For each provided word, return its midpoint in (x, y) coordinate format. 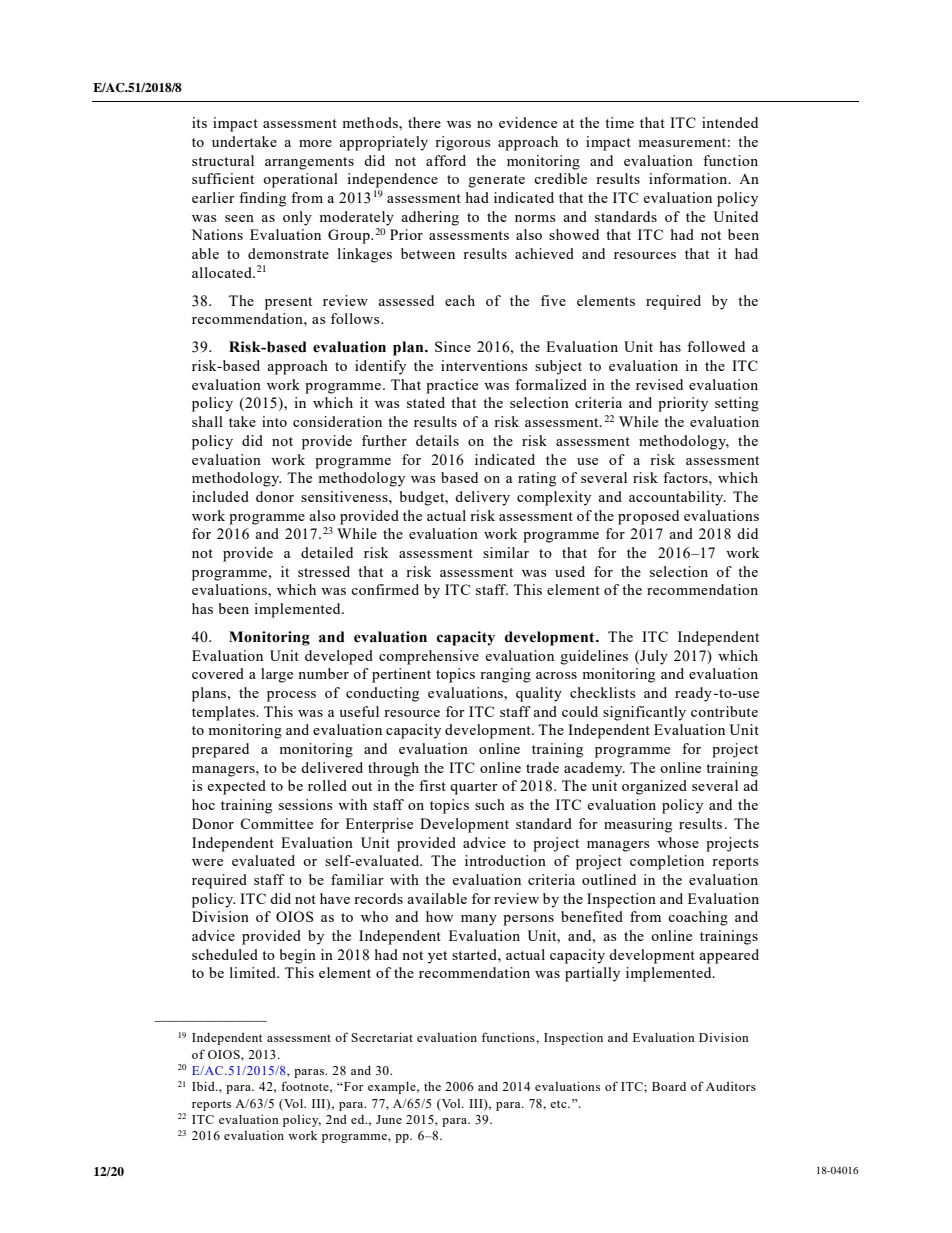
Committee (276, 823)
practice (452, 386)
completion (667, 862)
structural (223, 160)
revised (659, 384)
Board (669, 1086)
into (274, 421)
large (277, 675)
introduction (505, 860)
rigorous (462, 143)
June (389, 1119)
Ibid (204, 1086)
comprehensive (429, 657)
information (689, 178)
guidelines (594, 657)
